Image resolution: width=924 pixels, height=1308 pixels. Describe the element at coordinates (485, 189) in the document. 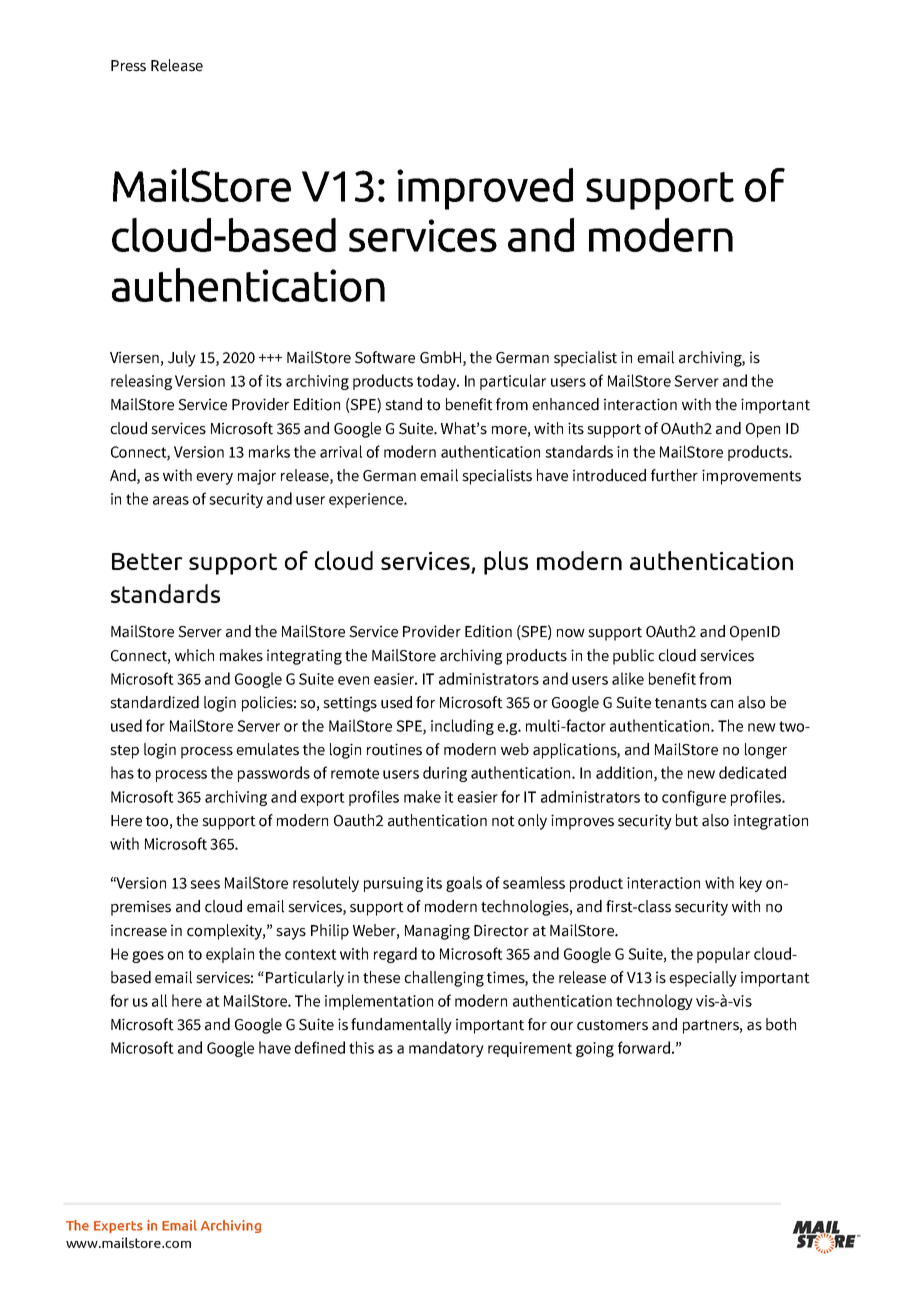

I see `improved` at that location.
